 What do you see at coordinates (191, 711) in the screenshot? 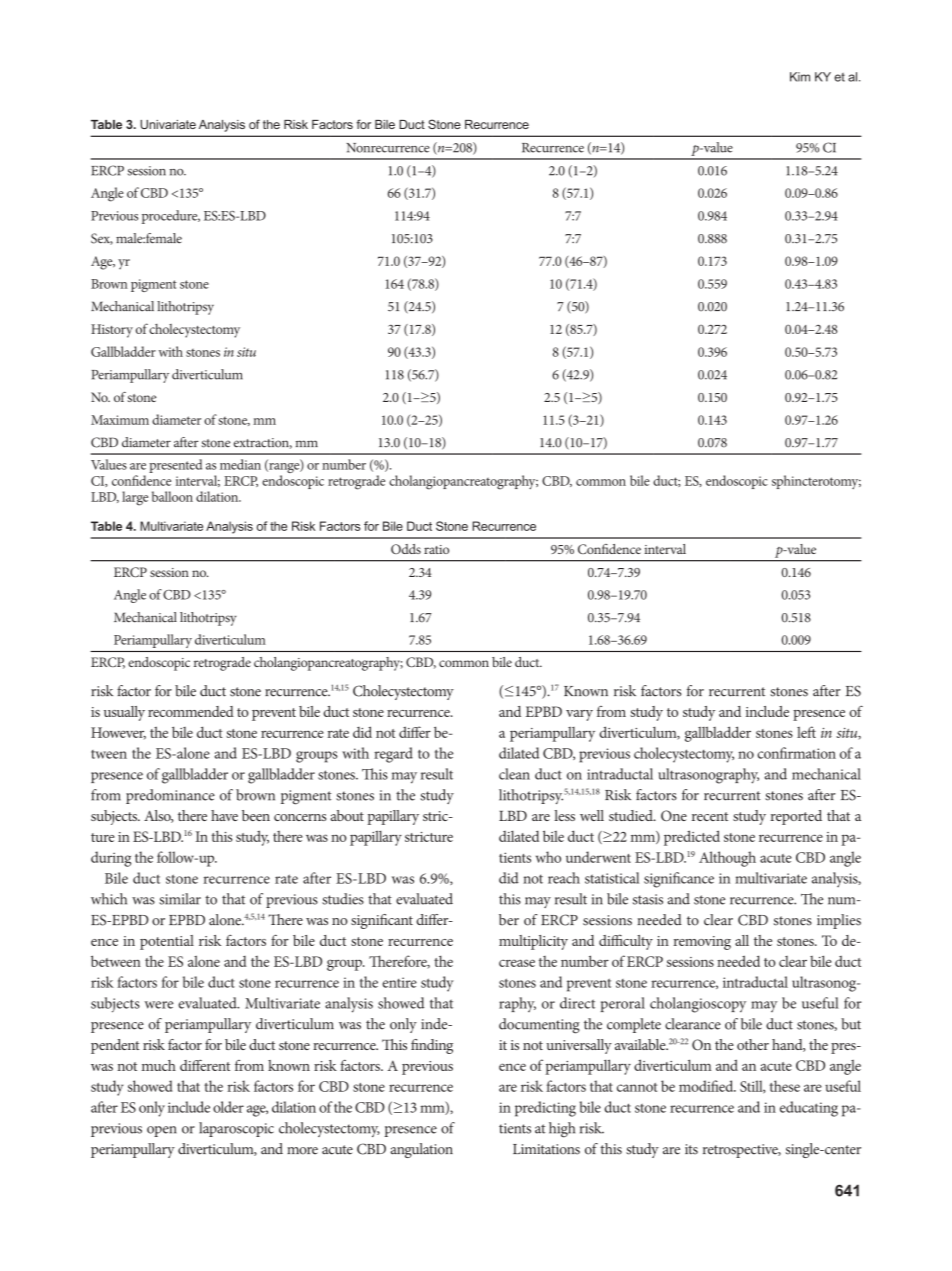
I see `recommended` at bounding box center [191, 711].
